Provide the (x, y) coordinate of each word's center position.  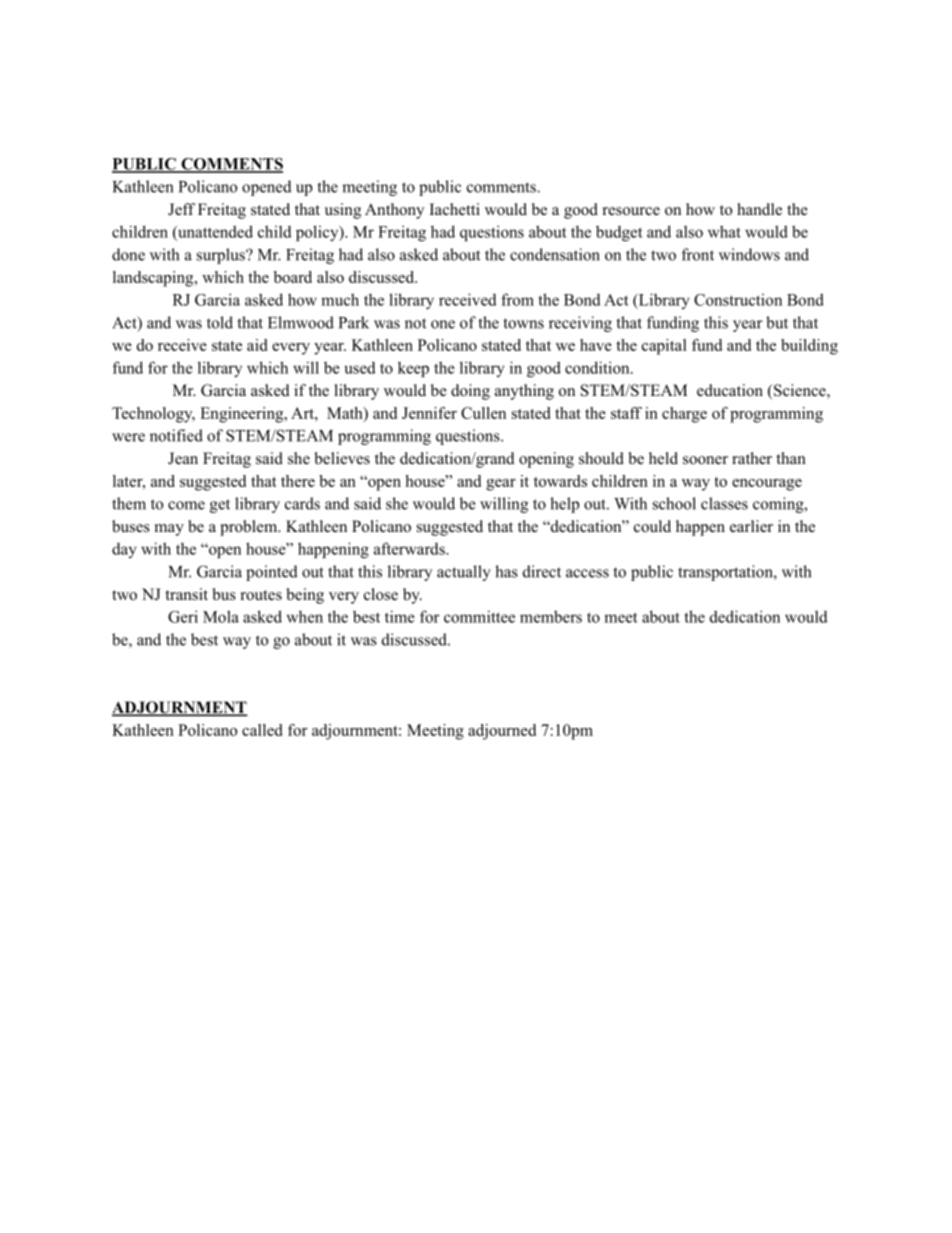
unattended (214, 231)
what (724, 231)
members (551, 616)
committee (479, 616)
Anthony (394, 211)
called (262, 730)
